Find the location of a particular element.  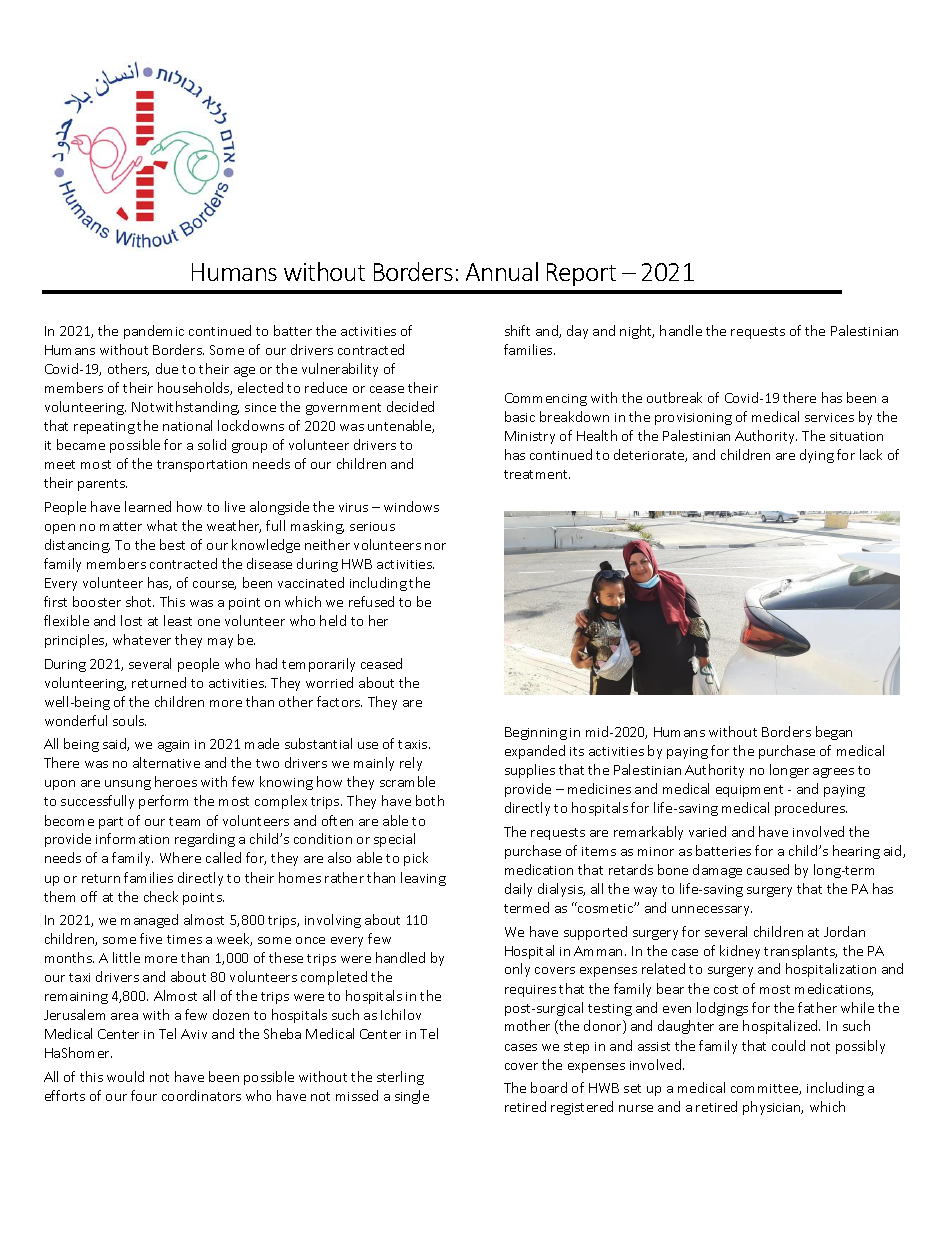

Report is located at coordinates (581, 274).
